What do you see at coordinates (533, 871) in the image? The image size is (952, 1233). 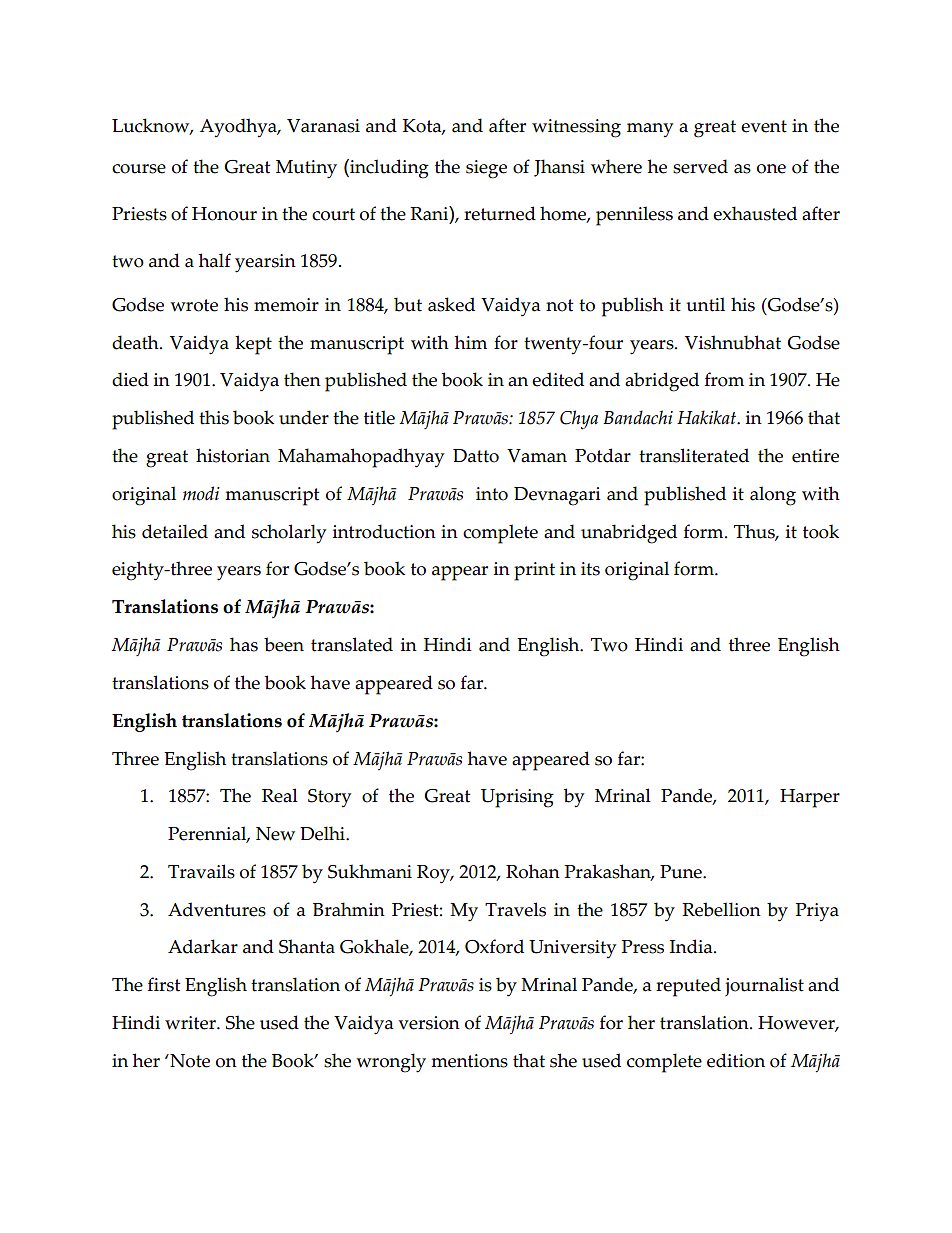 I see `Rohan` at bounding box center [533, 871].
